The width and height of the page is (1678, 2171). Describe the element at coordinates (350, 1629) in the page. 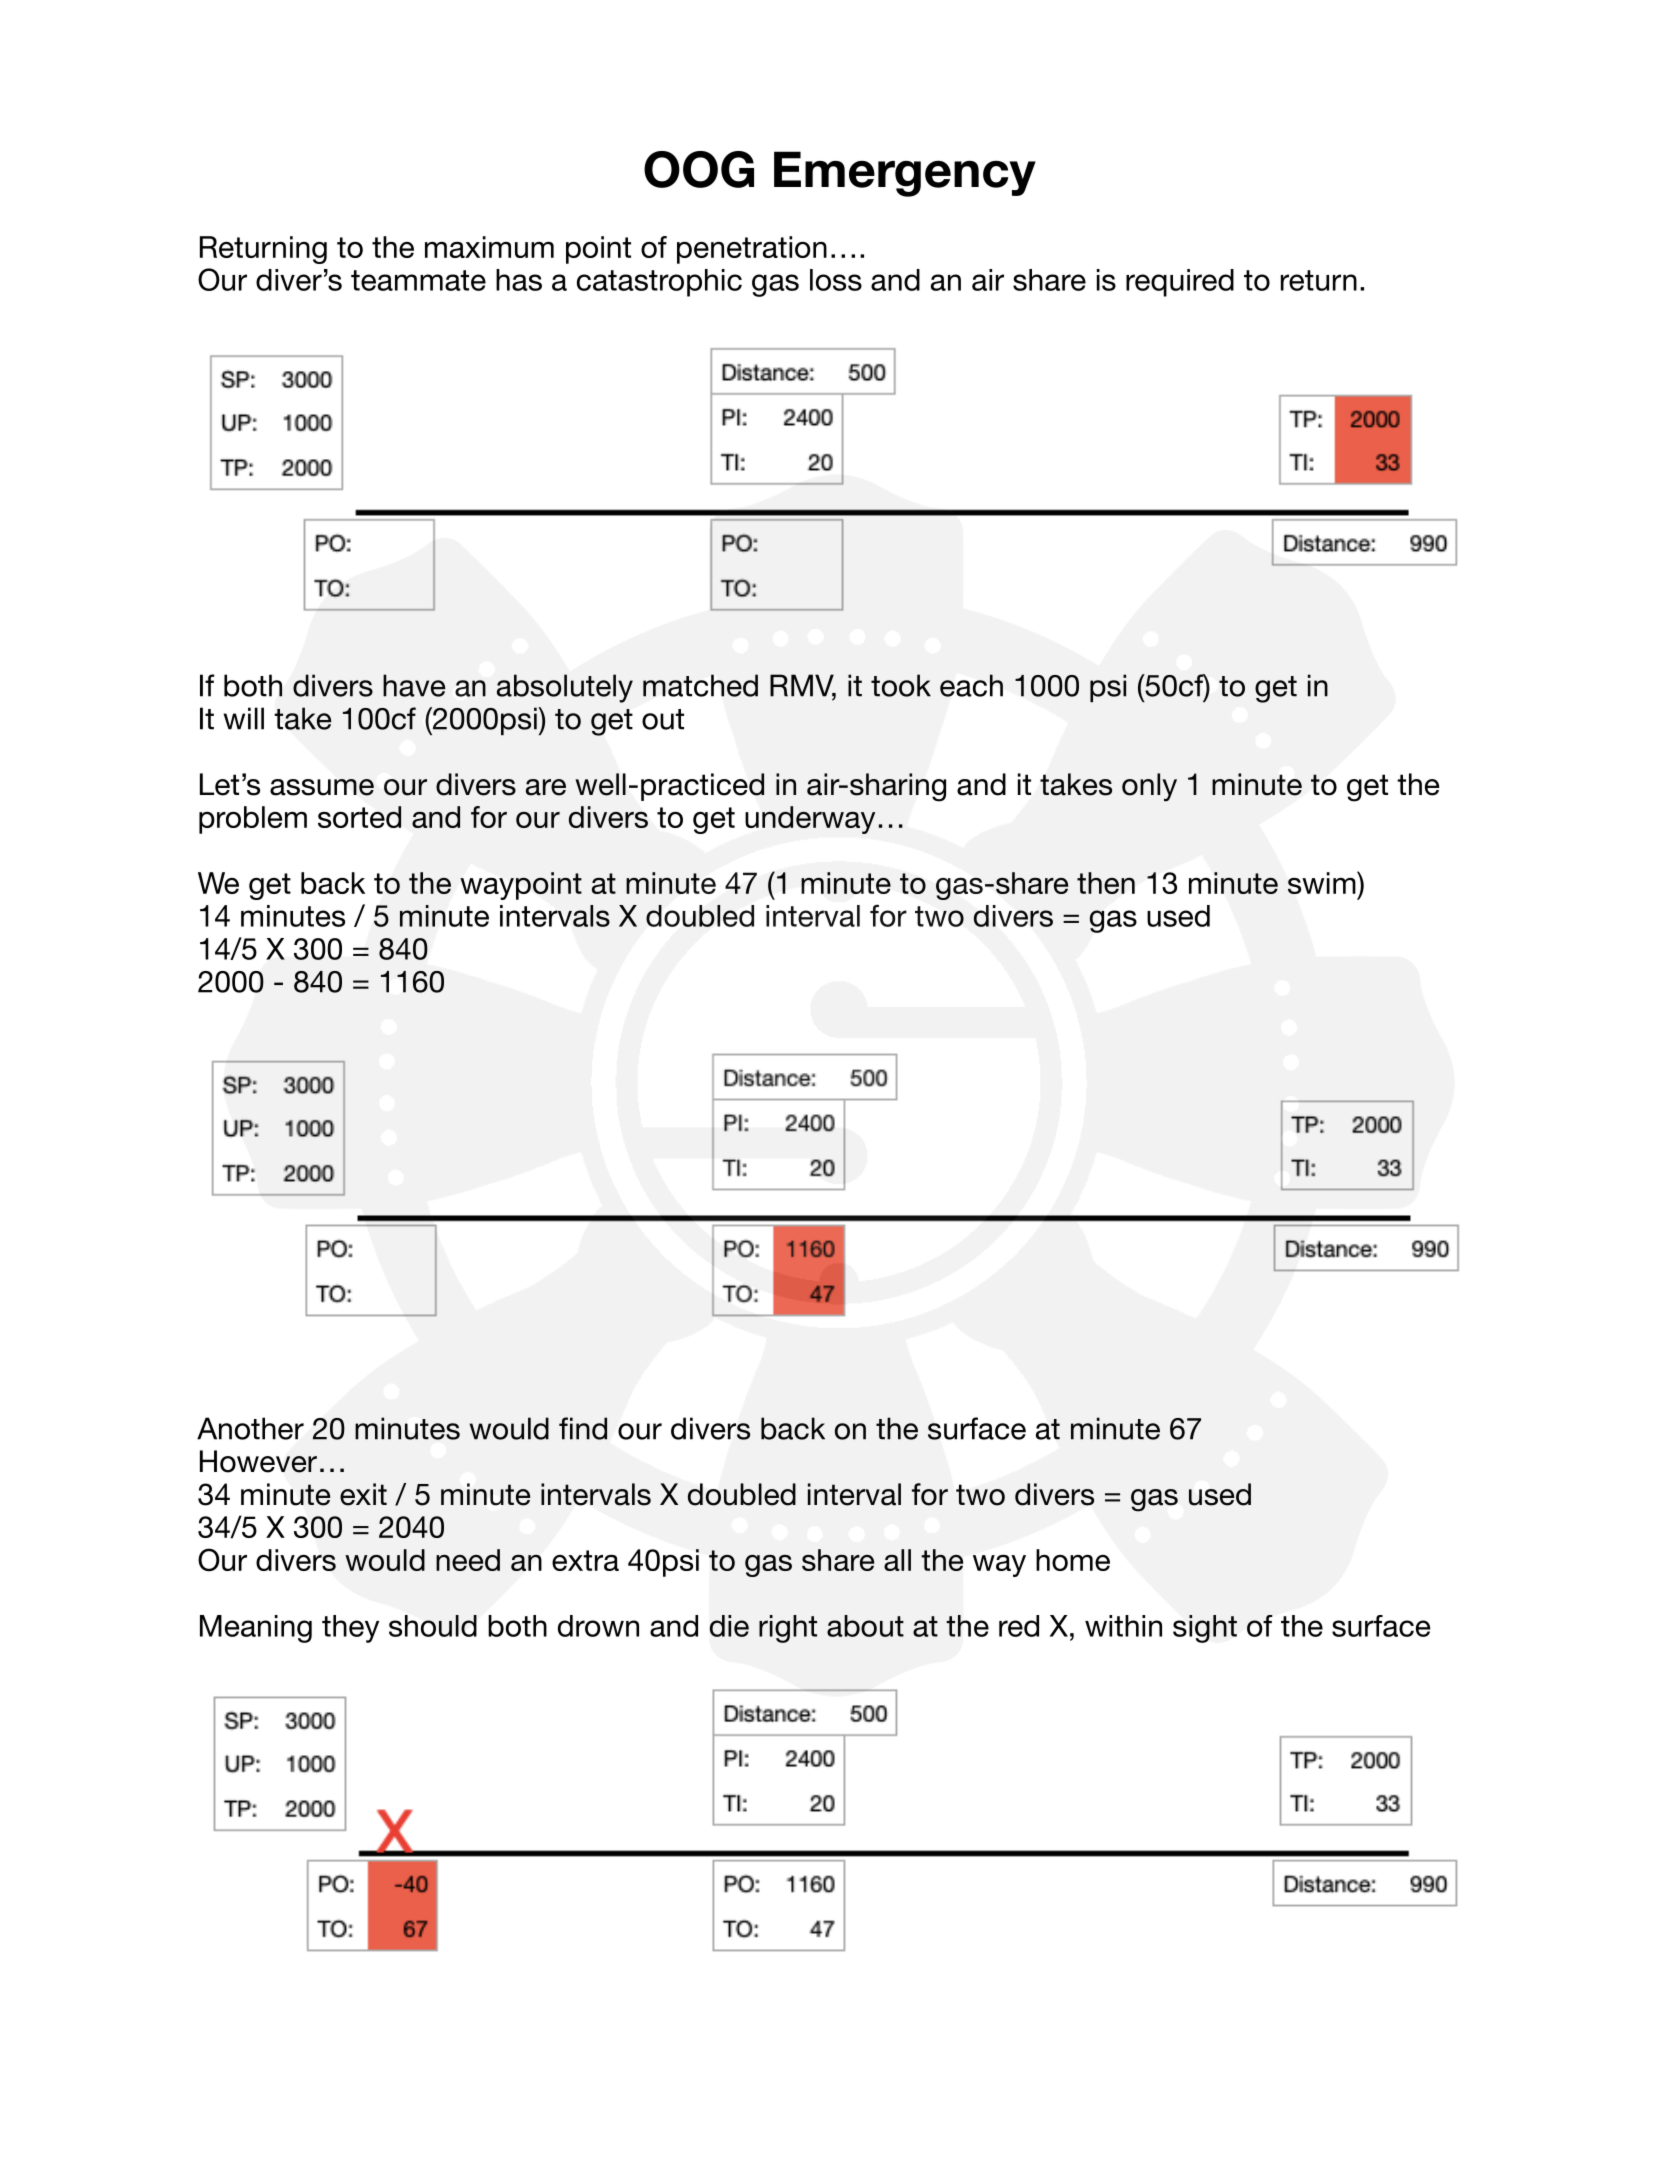

I see `they` at that location.
